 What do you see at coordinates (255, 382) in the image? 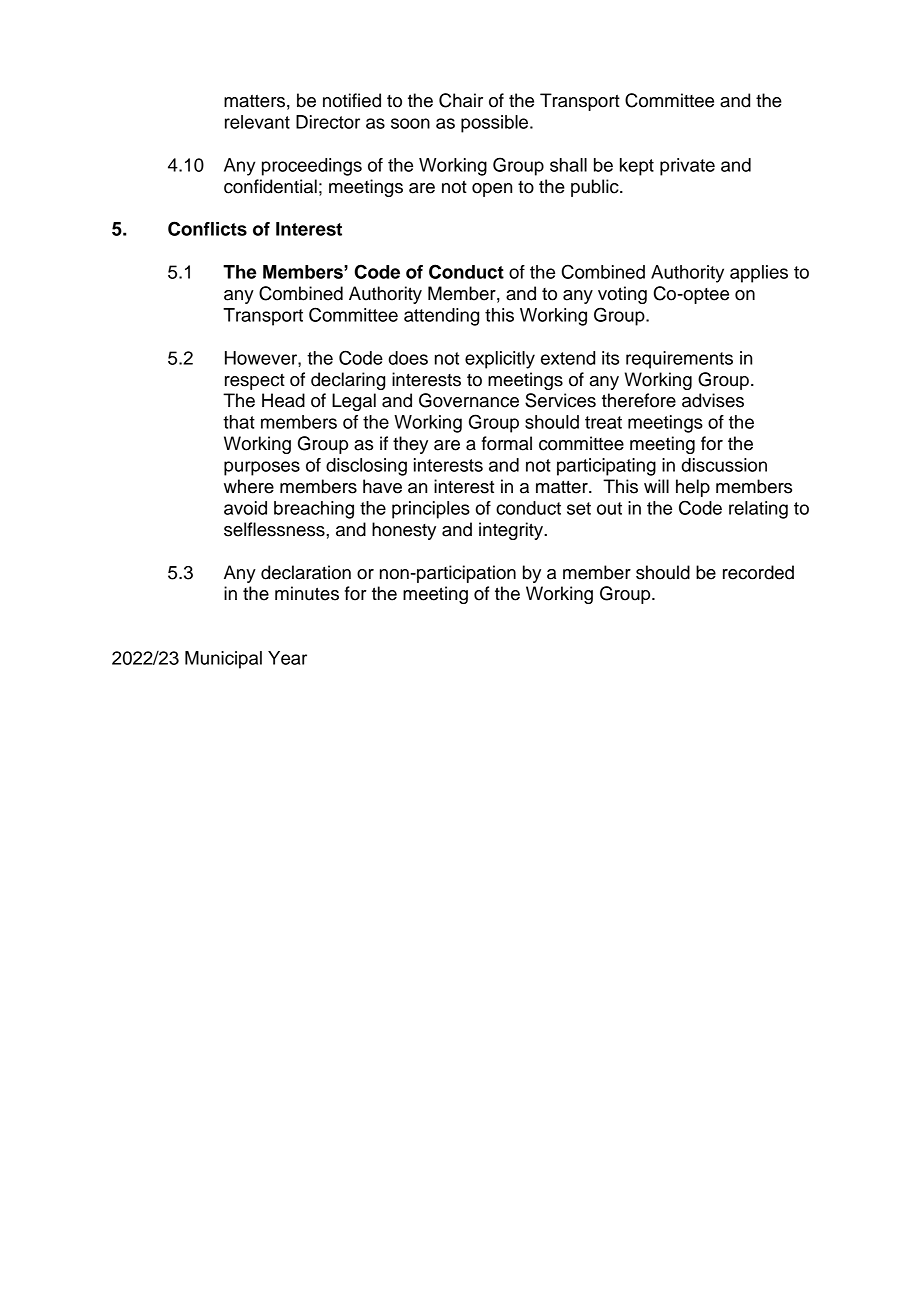
I see `respect` at bounding box center [255, 382].
